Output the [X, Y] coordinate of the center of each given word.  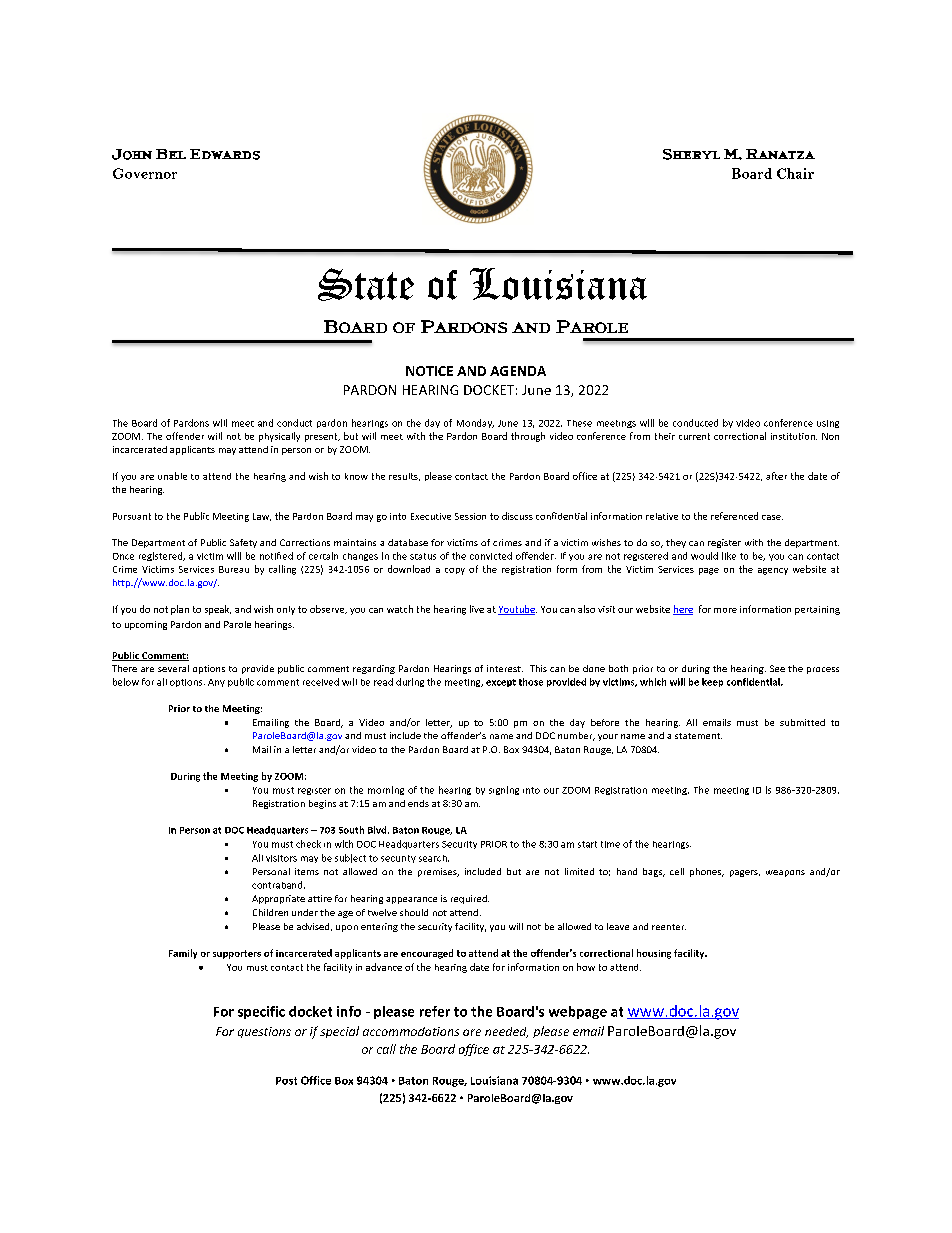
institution [794, 436]
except [501, 683]
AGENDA [518, 371]
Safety [243, 543]
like [729, 556]
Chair [795, 173]
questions [264, 1032]
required [470, 899]
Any [216, 683]
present [322, 437]
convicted [491, 556]
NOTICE [429, 371]
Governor [145, 173]
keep [712, 682]
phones [706, 872]
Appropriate [278, 899]
